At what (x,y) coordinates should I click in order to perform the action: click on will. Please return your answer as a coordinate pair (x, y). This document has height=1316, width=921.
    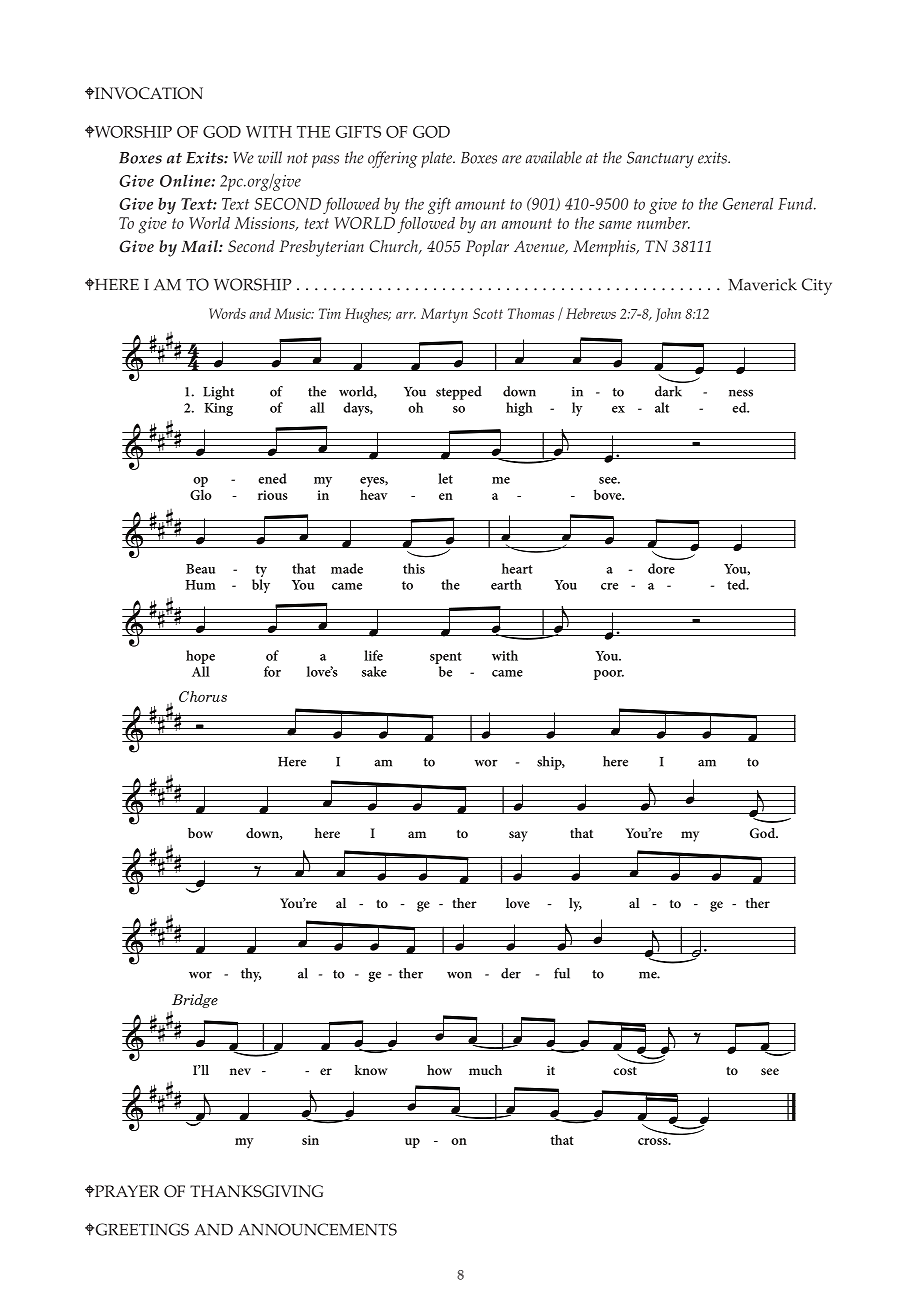
    Looking at the image, I should click on (270, 157).
